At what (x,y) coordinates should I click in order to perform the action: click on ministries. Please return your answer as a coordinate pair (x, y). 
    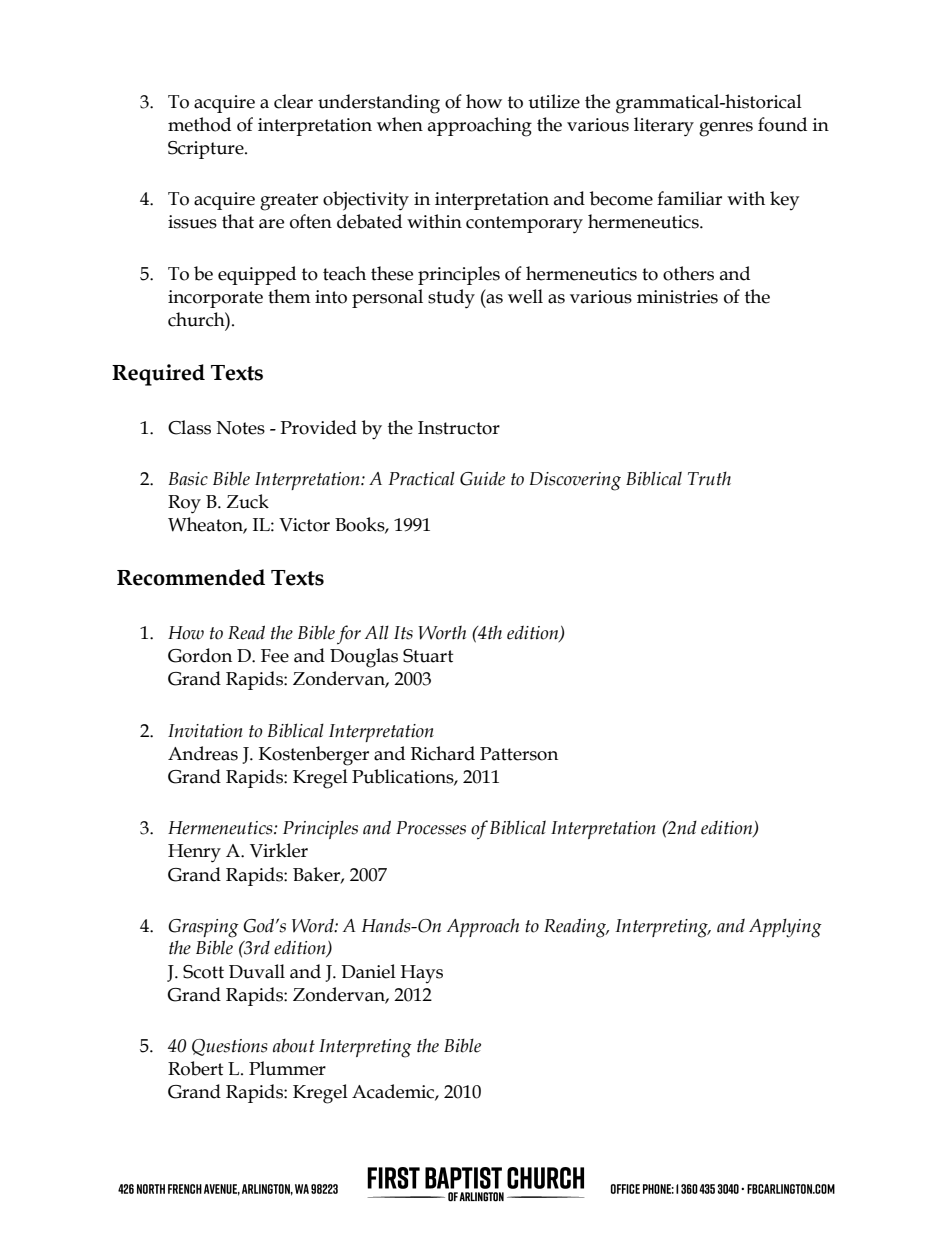
    Looking at the image, I should click on (677, 297).
